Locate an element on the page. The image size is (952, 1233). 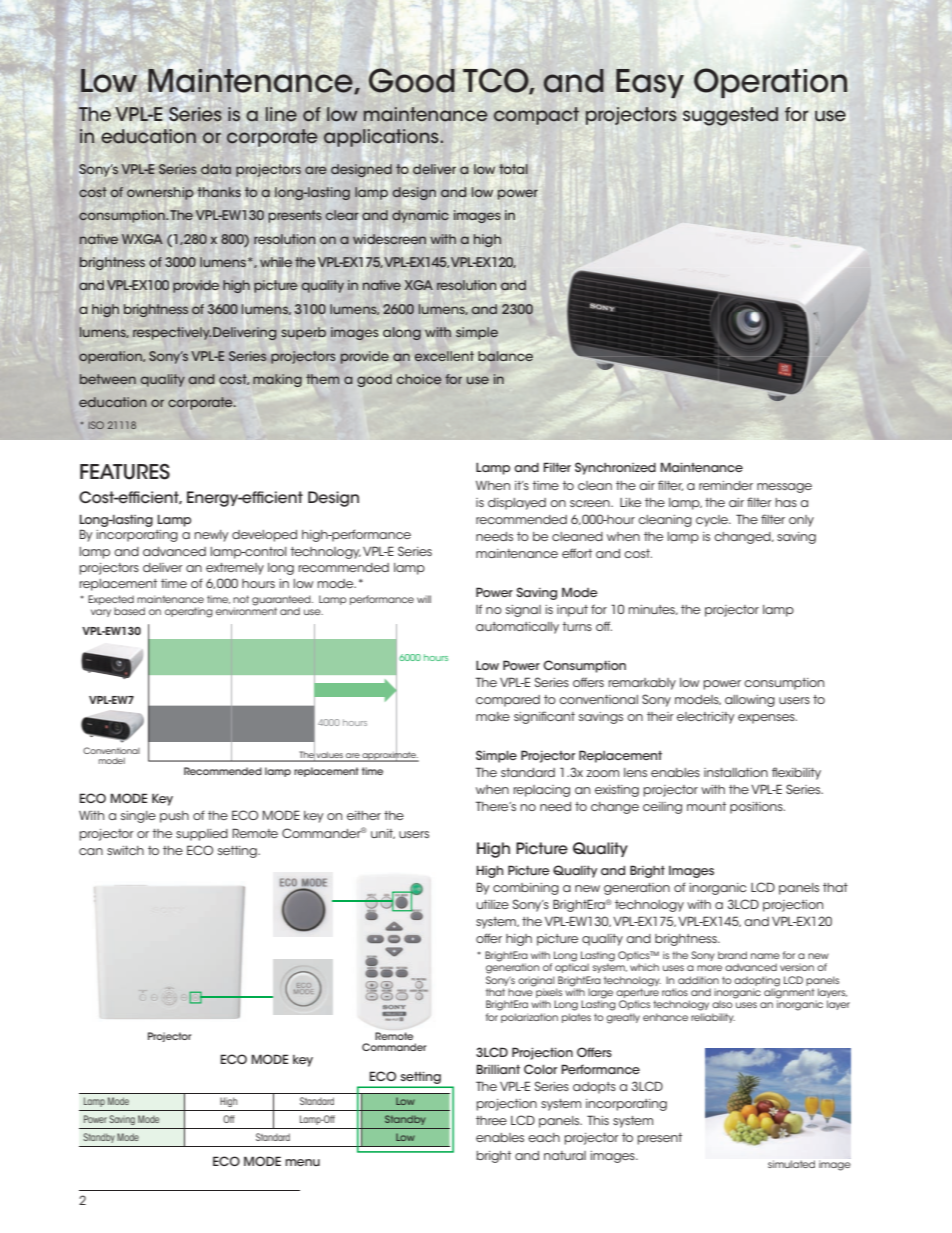
will is located at coordinates (424, 599).
